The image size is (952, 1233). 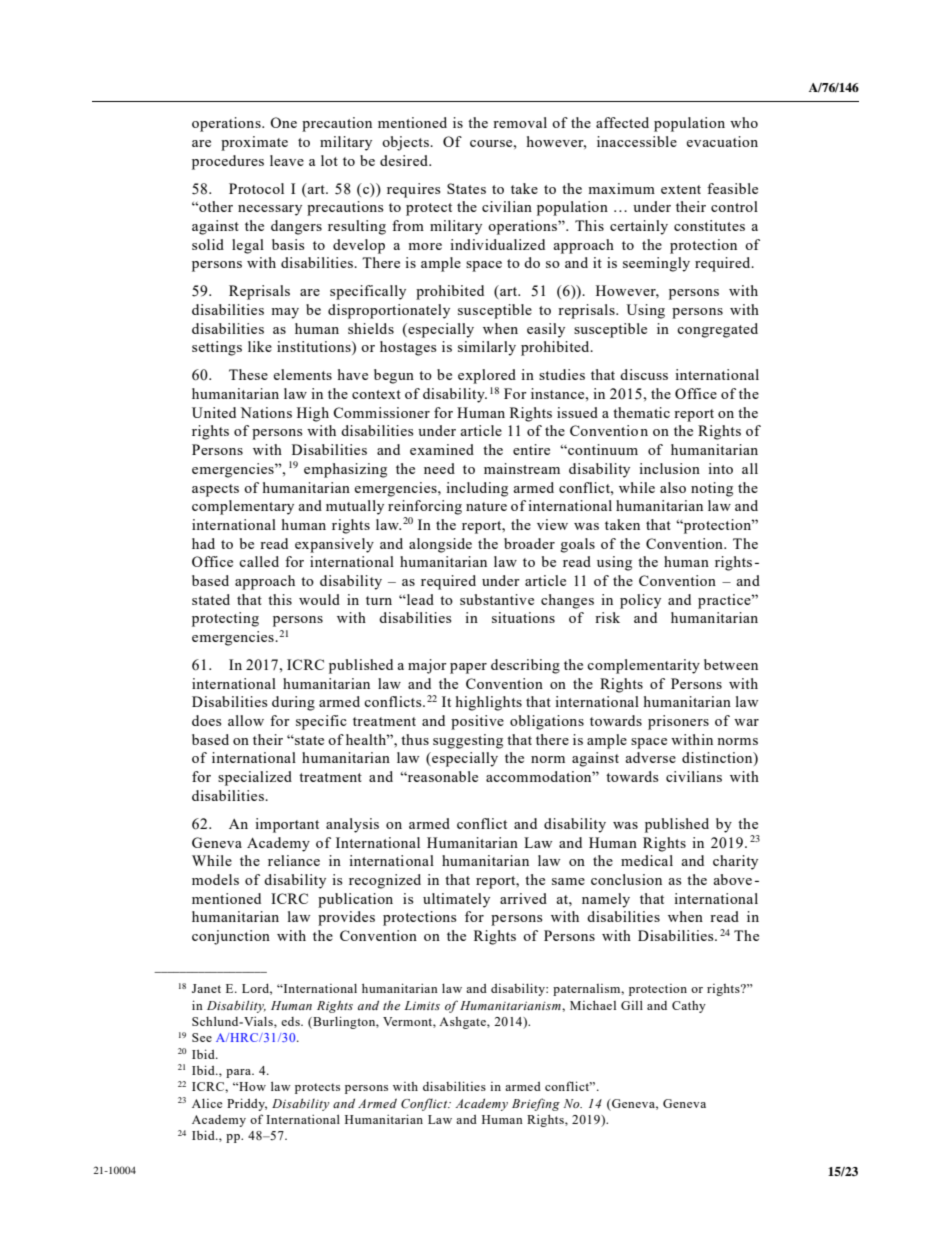 I want to click on would, so click(x=319, y=599).
